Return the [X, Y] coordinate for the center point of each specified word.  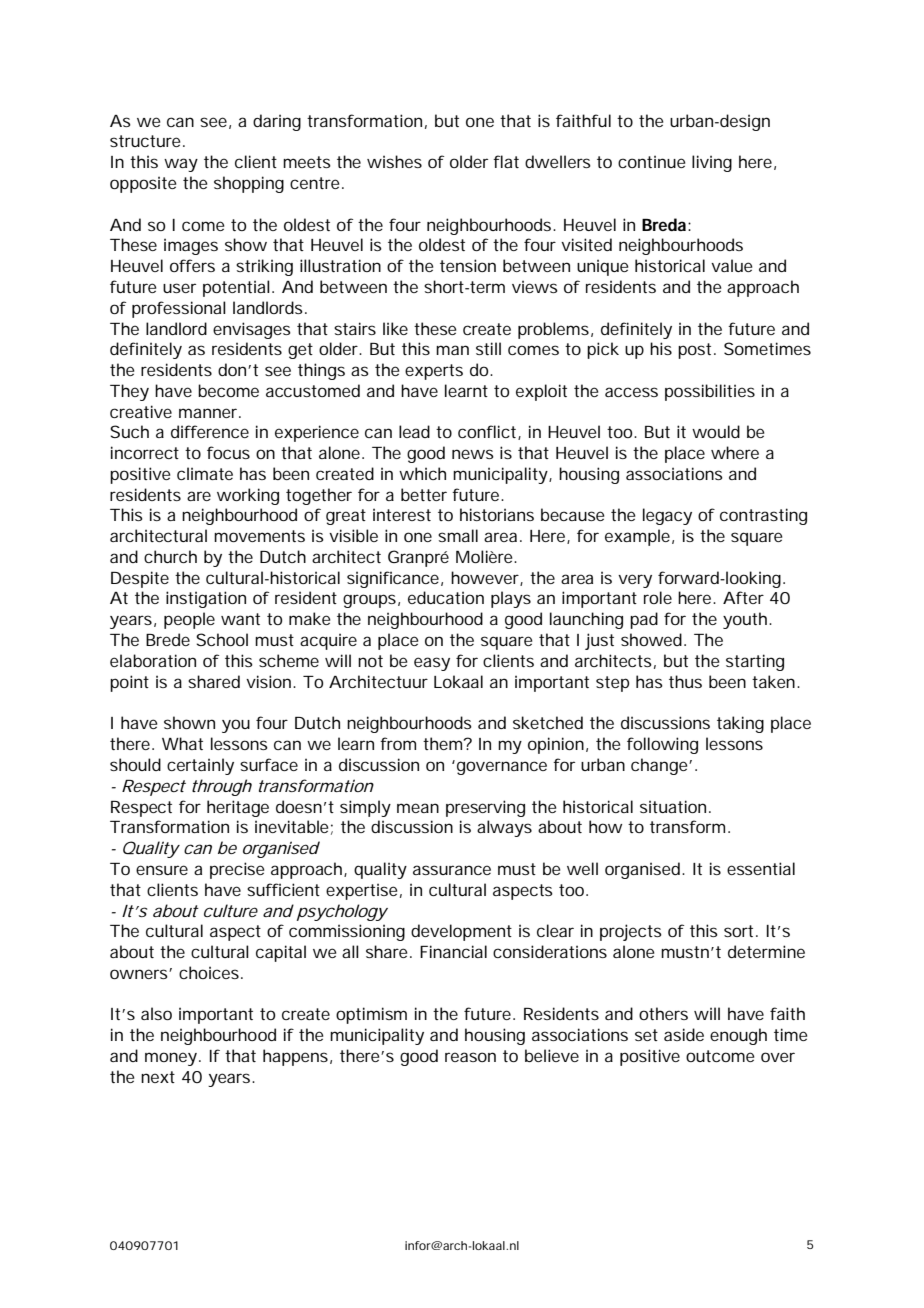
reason [470, 1057]
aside [684, 1034]
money [173, 1059]
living [712, 163]
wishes [394, 161]
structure [147, 141]
